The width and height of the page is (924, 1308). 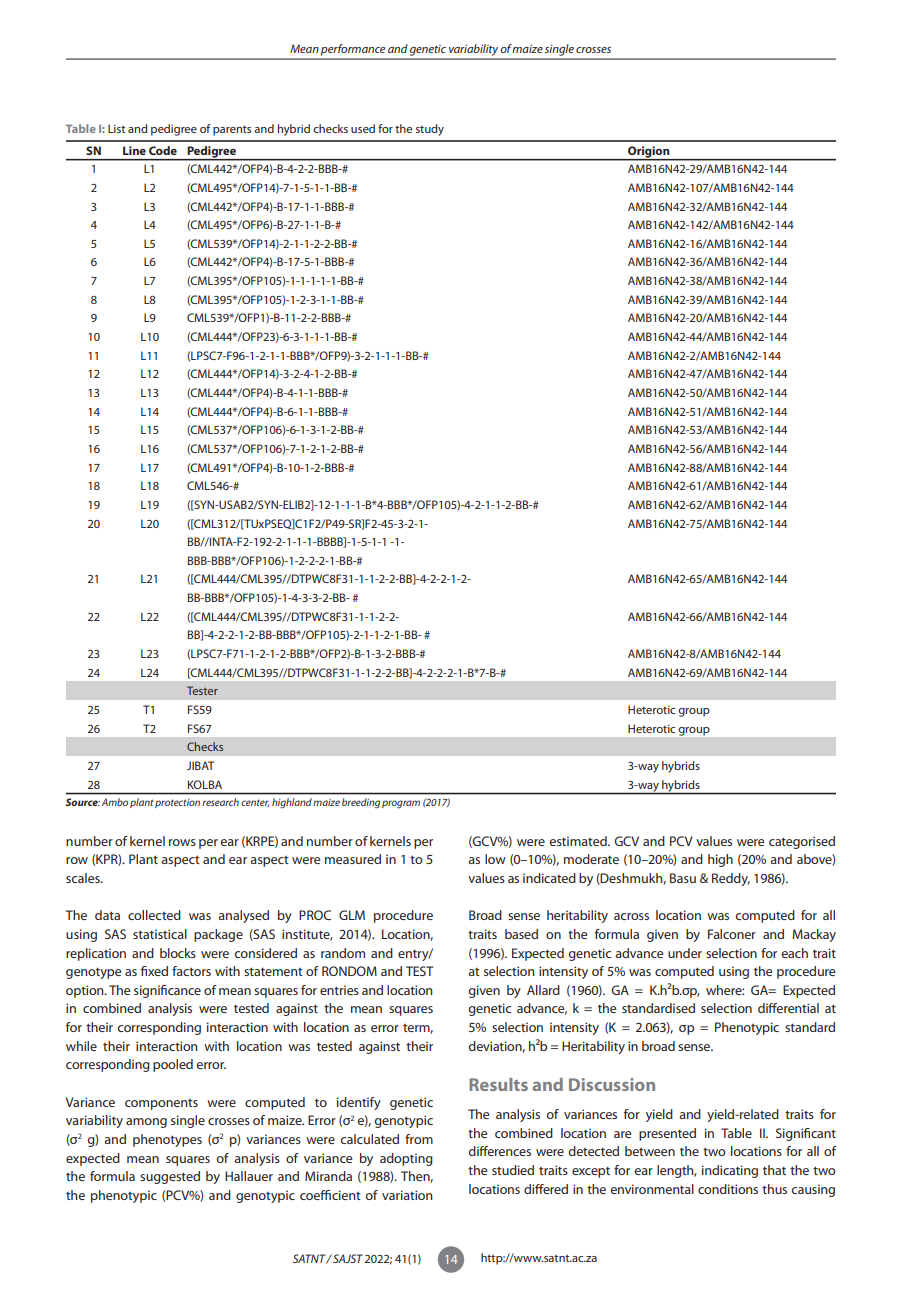 What do you see at coordinates (430, 130) in the page?
I see `study` at bounding box center [430, 130].
